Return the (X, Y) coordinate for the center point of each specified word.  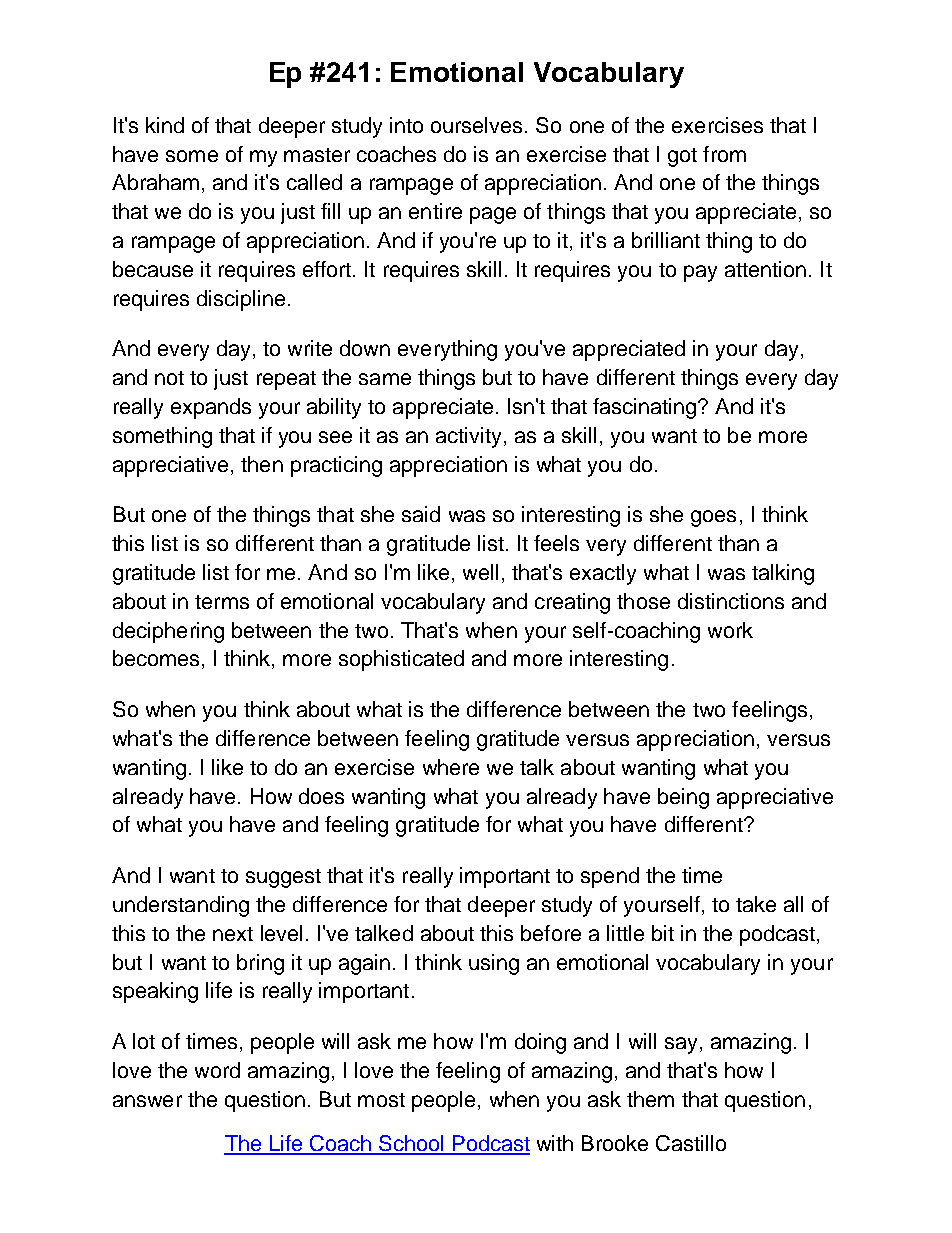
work (730, 630)
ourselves (478, 125)
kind (165, 125)
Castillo (691, 1143)
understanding (181, 906)
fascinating (646, 408)
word (217, 1070)
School (411, 1144)
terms (222, 602)
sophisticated (401, 660)
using (494, 964)
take (756, 904)
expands (211, 408)
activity (470, 437)
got (682, 157)
